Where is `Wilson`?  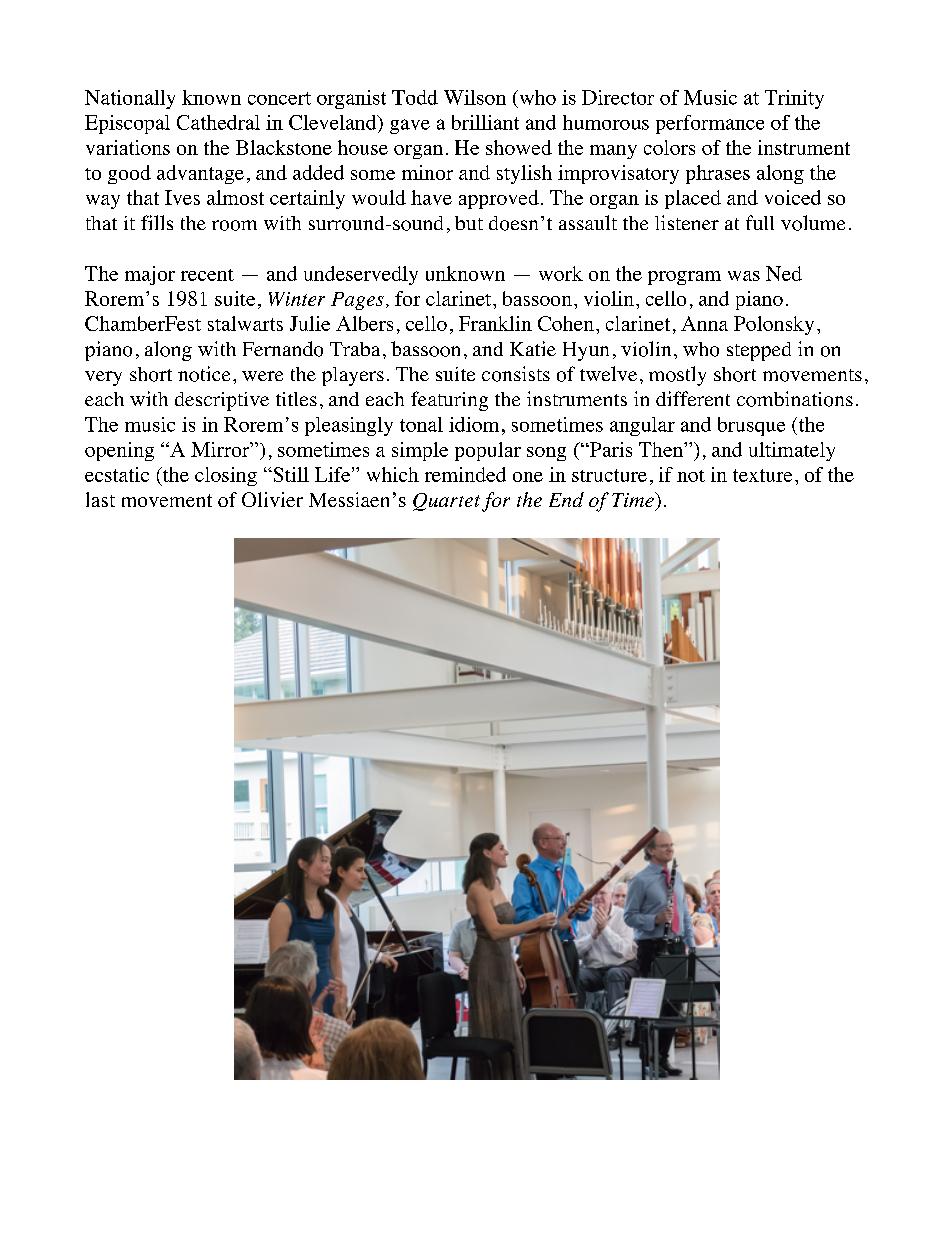 Wilson is located at coordinates (475, 97).
